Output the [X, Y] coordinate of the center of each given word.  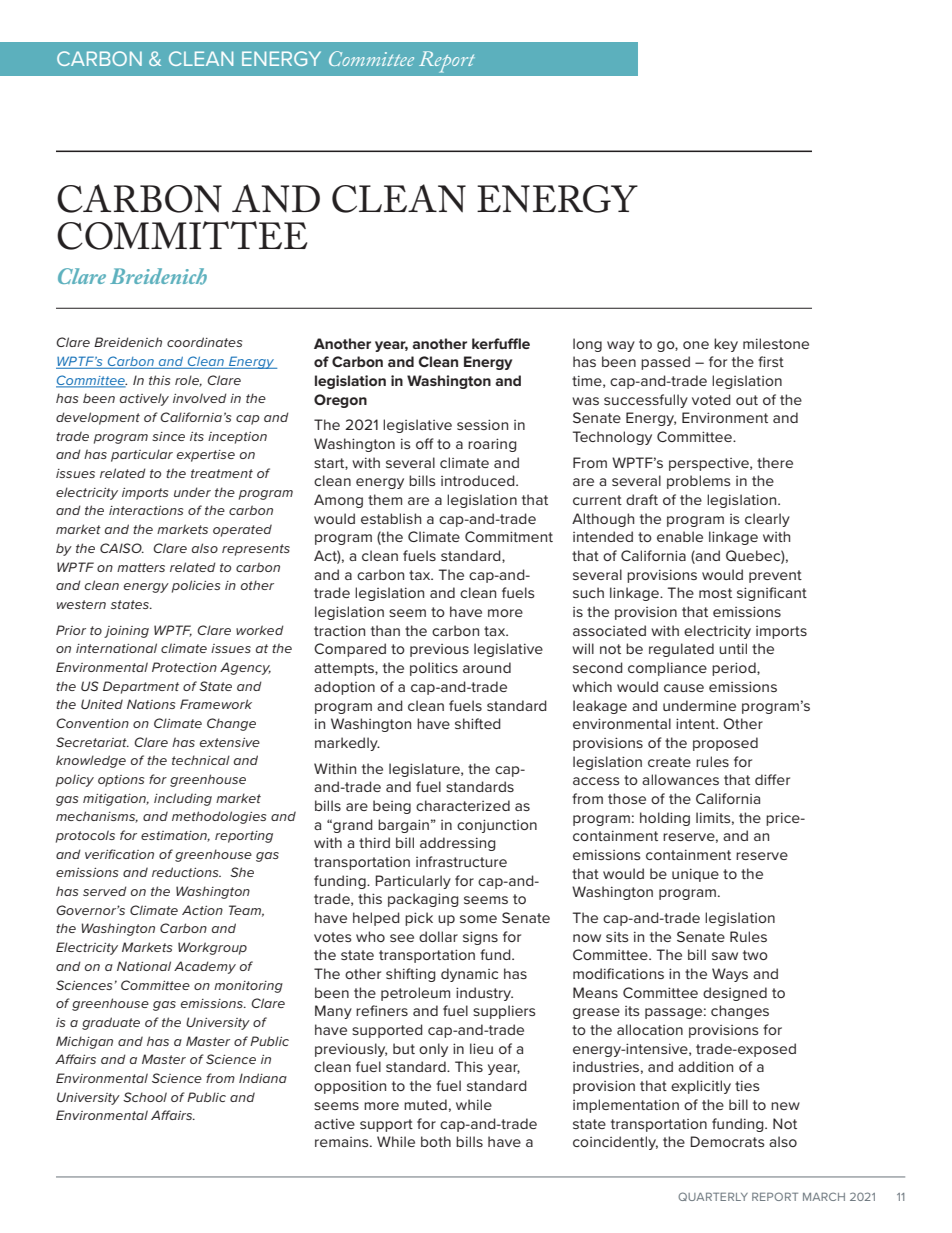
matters [141, 567]
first [771, 361]
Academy [205, 967]
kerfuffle [501, 343]
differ [772, 779]
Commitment [509, 536]
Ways [730, 975]
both [436, 1141]
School [145, 1097]
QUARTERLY [713, 1196]
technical [201, 760]
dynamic [469, 975]
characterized [463, 805]
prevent [775, 576]
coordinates [205, 342]
